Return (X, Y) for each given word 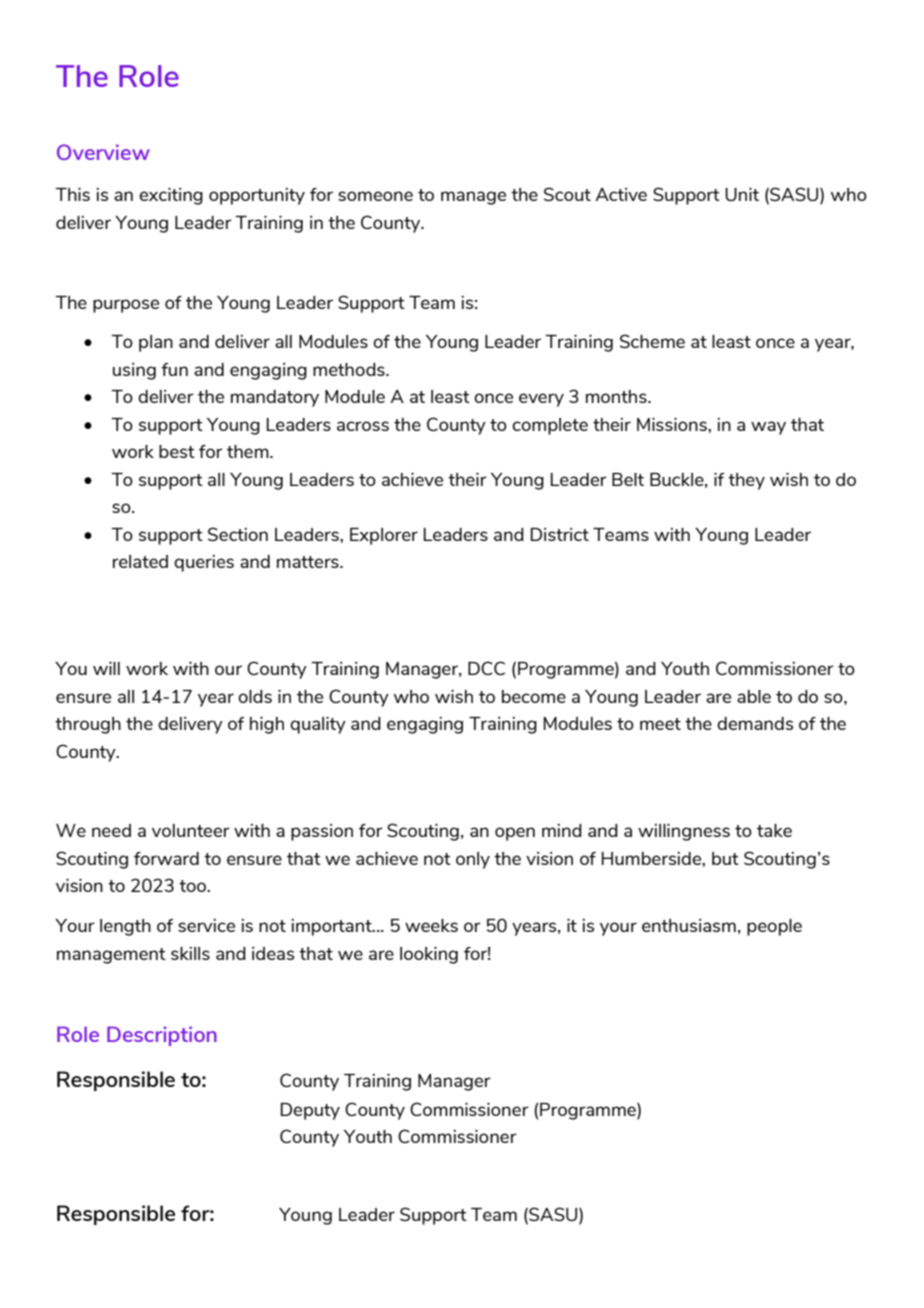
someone (375, 196)
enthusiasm (689, 925)
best (177, 451)
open (515, 834)
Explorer (384, 536)
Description (162, 1036)
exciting (171, 196)
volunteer (191, 830)
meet (660, 724)
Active (621, 194)
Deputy (310, 1111)
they (746, 481)
